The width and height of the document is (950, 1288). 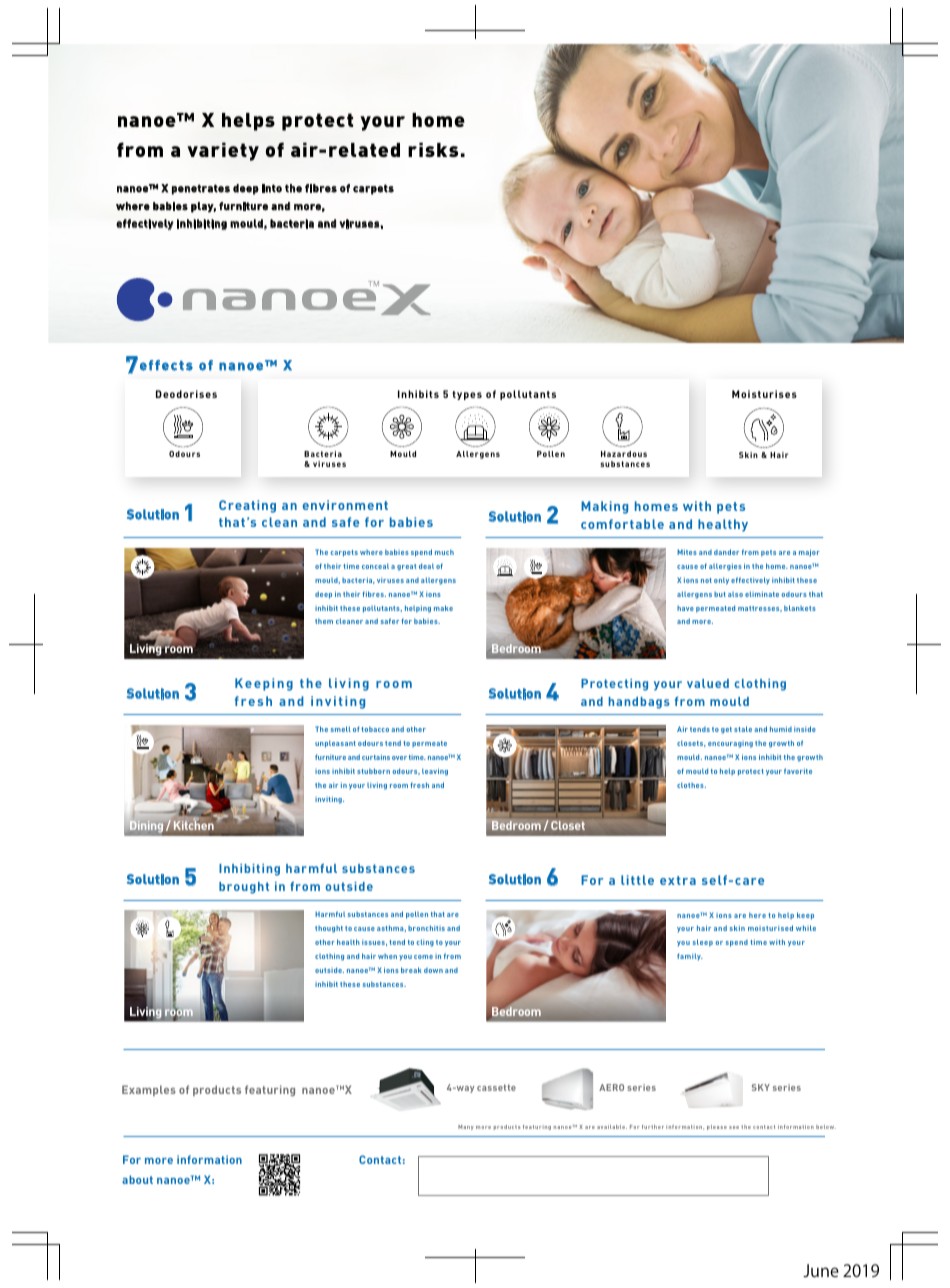 What do you see at coordinates (244, 888) in the document?
I see `brought` at bounding box center [244, 888].
